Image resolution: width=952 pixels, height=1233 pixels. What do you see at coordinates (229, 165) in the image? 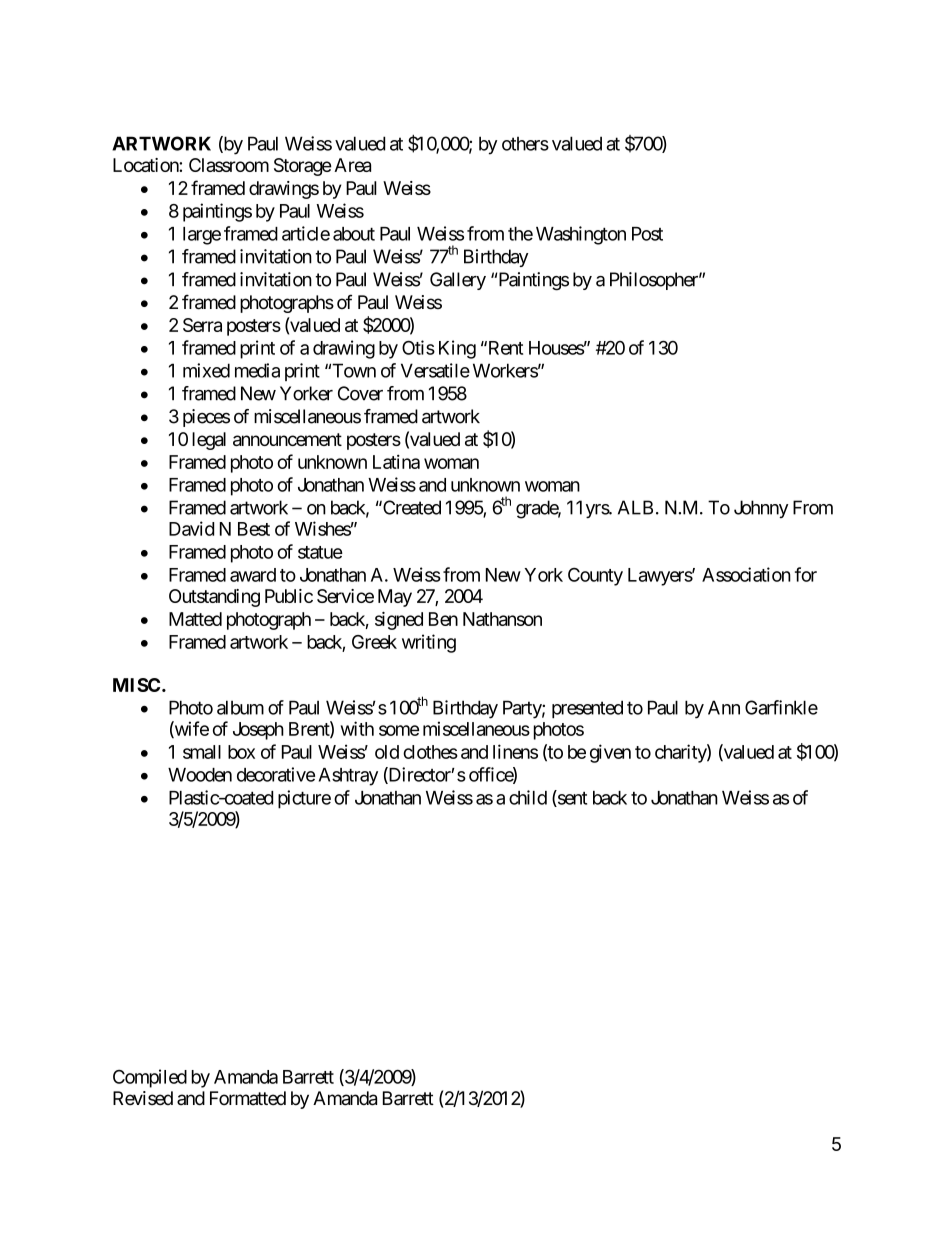
I see `Classroom` at bounding box center [229, 165].
